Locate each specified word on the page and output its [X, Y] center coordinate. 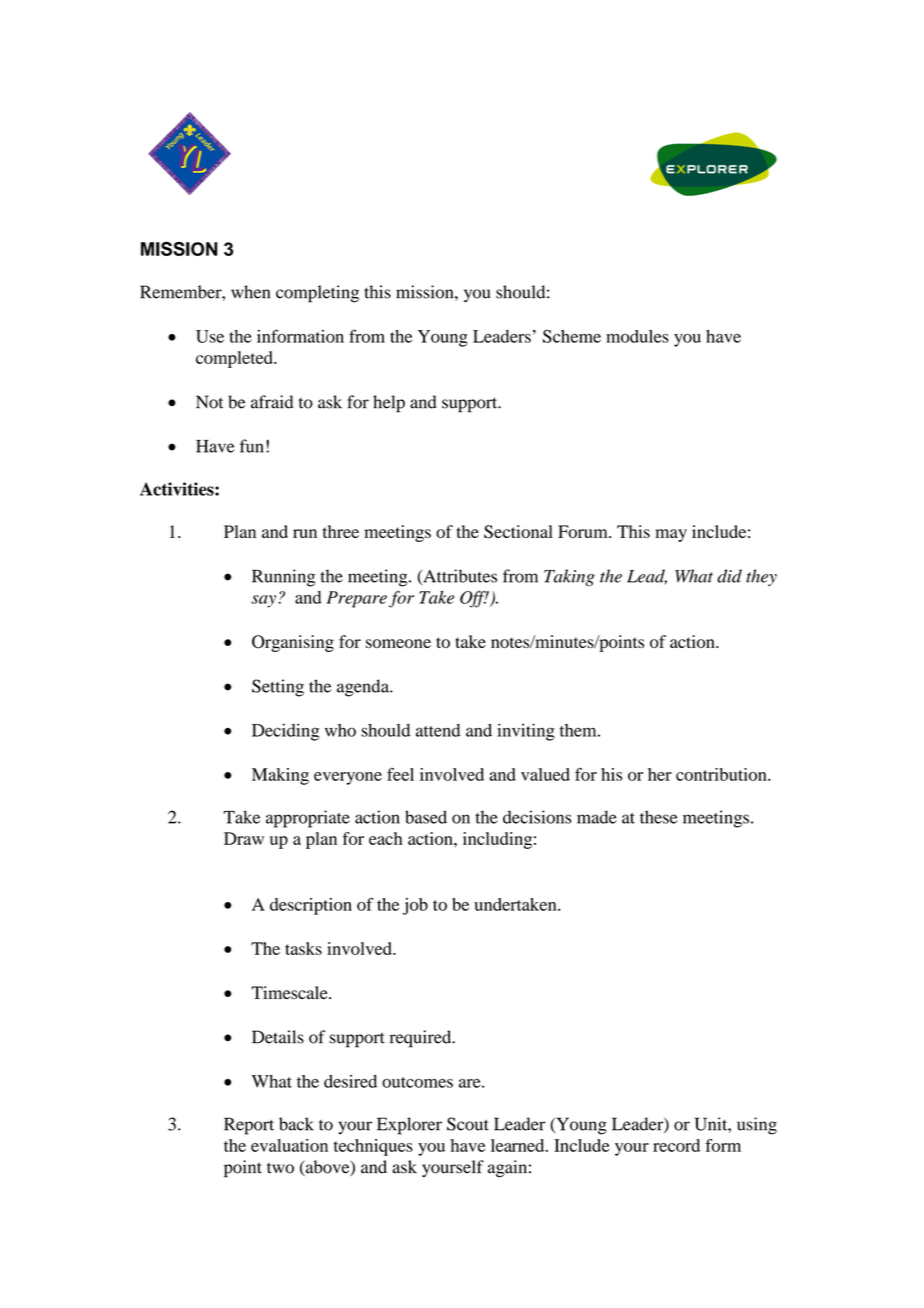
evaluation [289, 1145]
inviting [526, 732]
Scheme [572, 336]
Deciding [285, 732]
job [415, 906]
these [659, 817]
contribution [722, 774]
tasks [303, 948]
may [671, 535]
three [341, 531]
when [250, 292]
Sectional [518, 532]
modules [637, 336]
